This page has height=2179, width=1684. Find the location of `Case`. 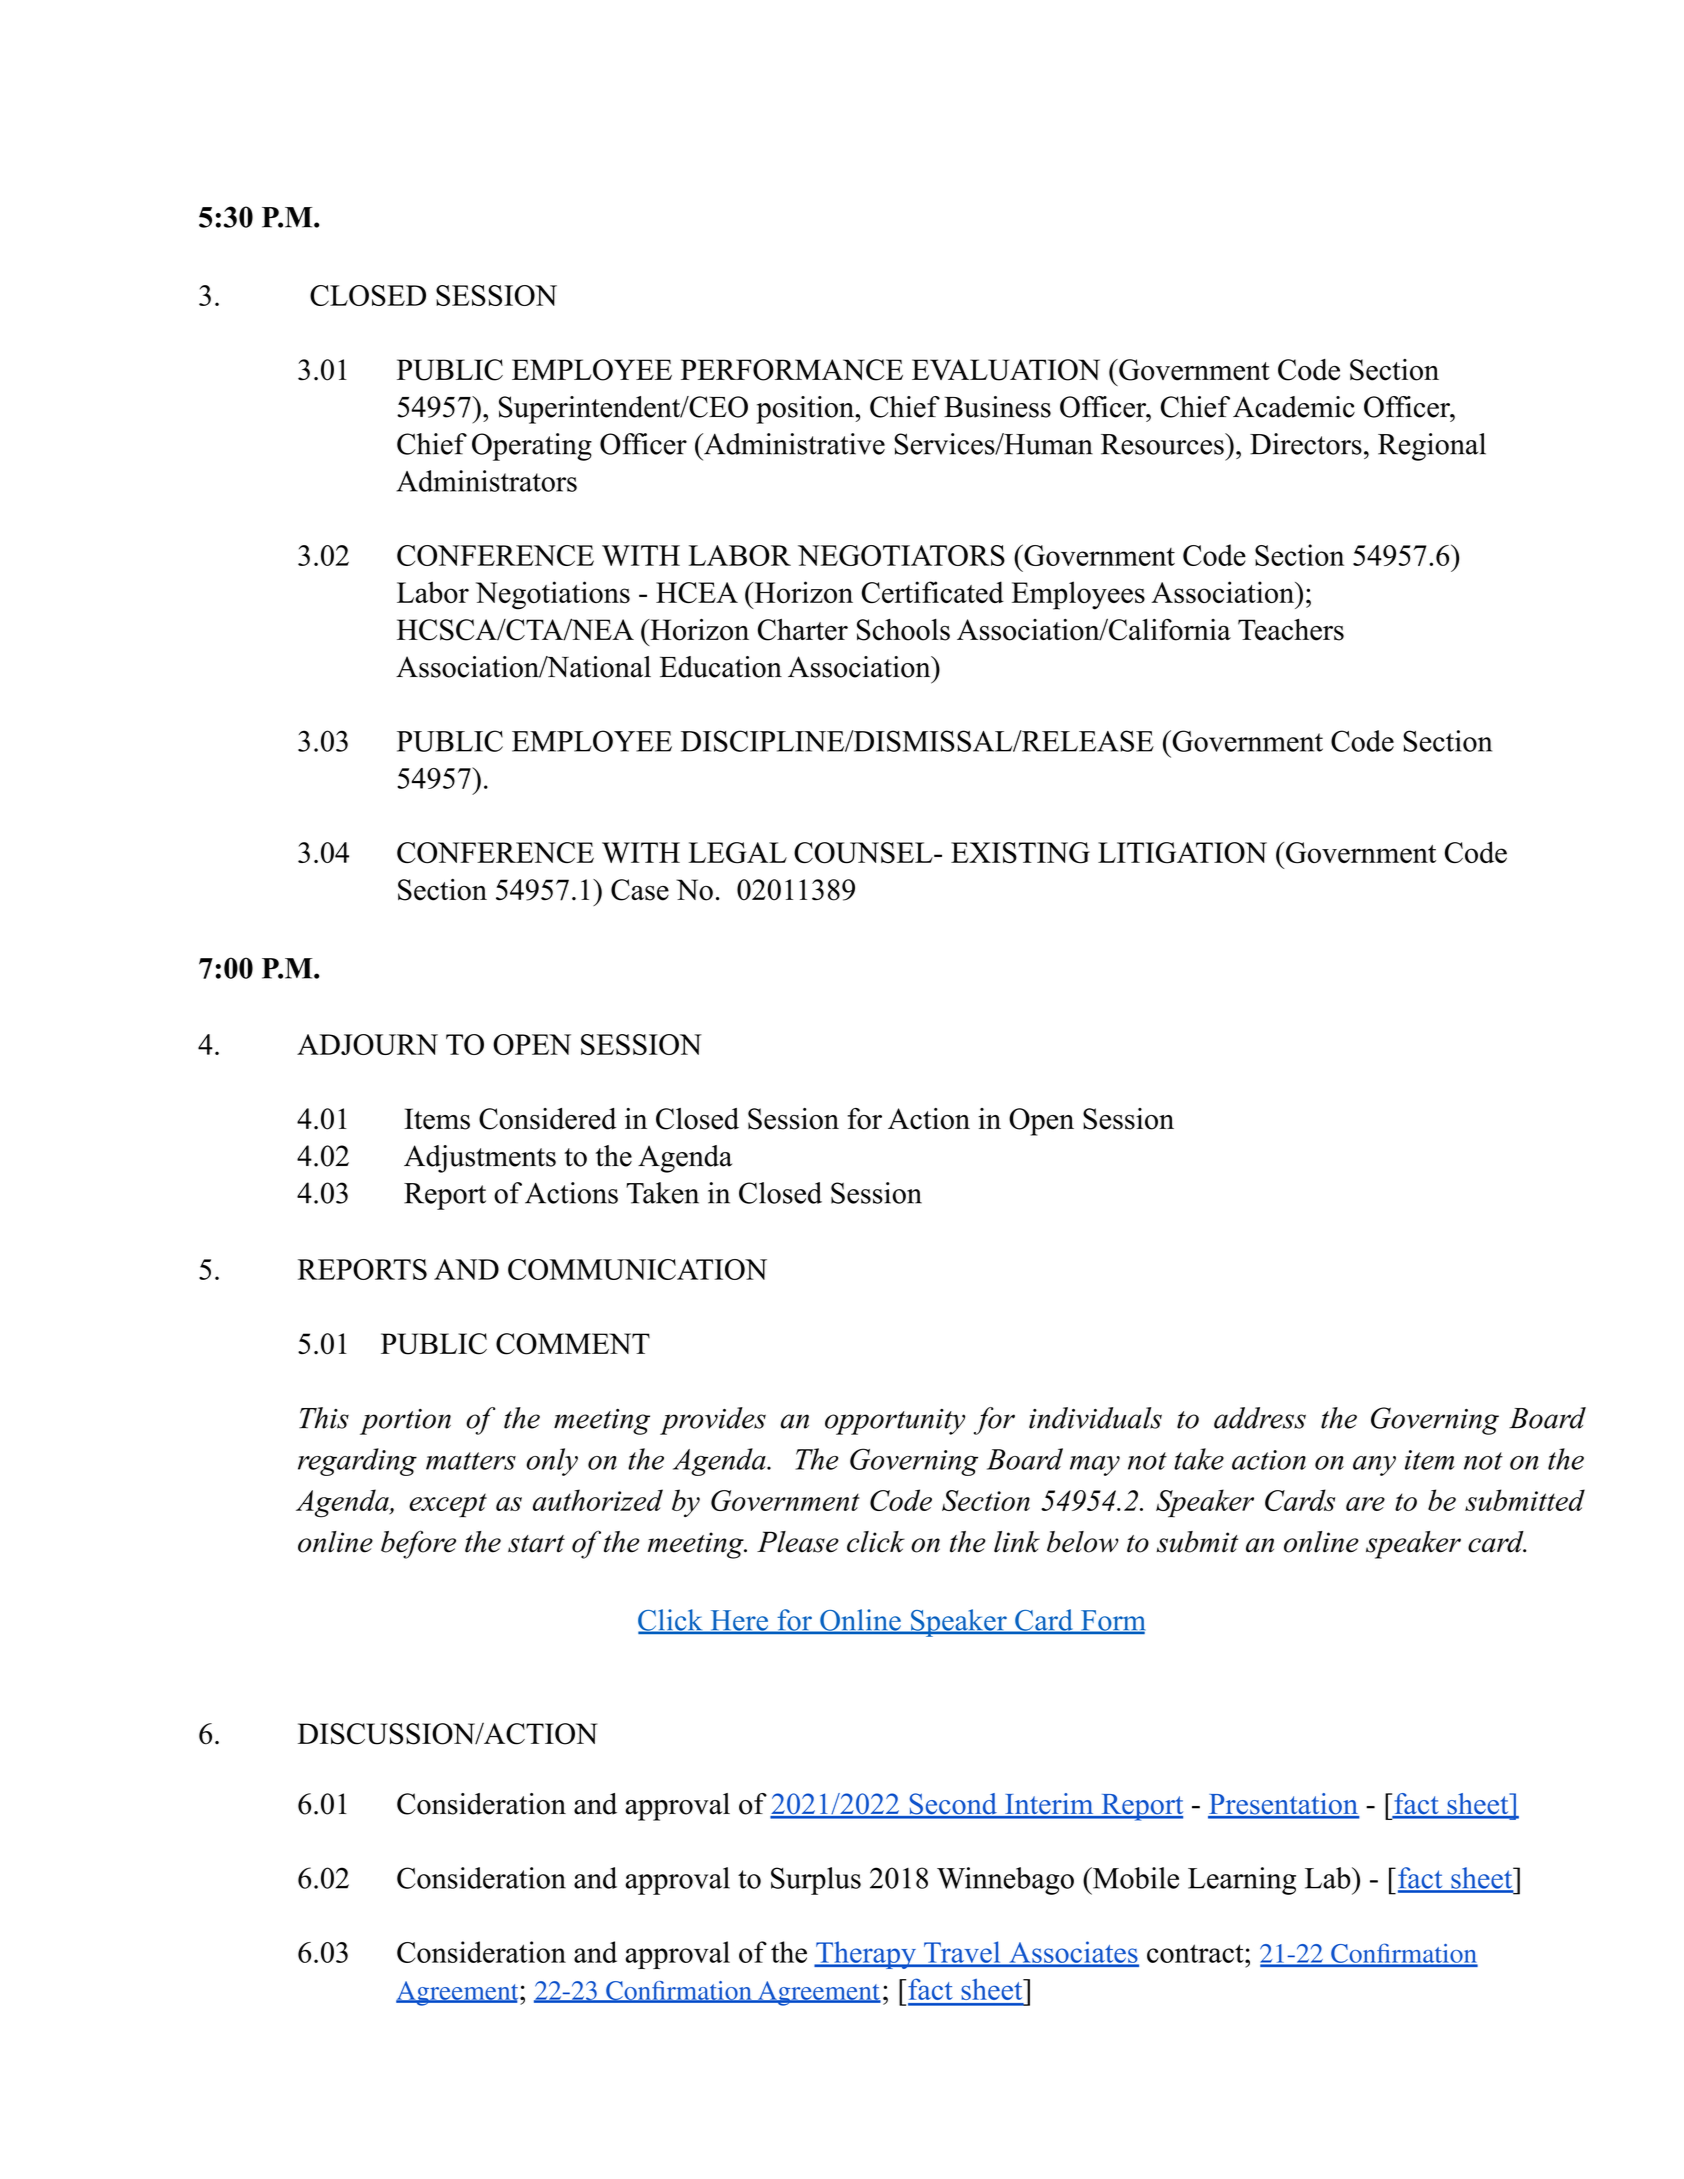

Case is located at coordinates (640, 890).
